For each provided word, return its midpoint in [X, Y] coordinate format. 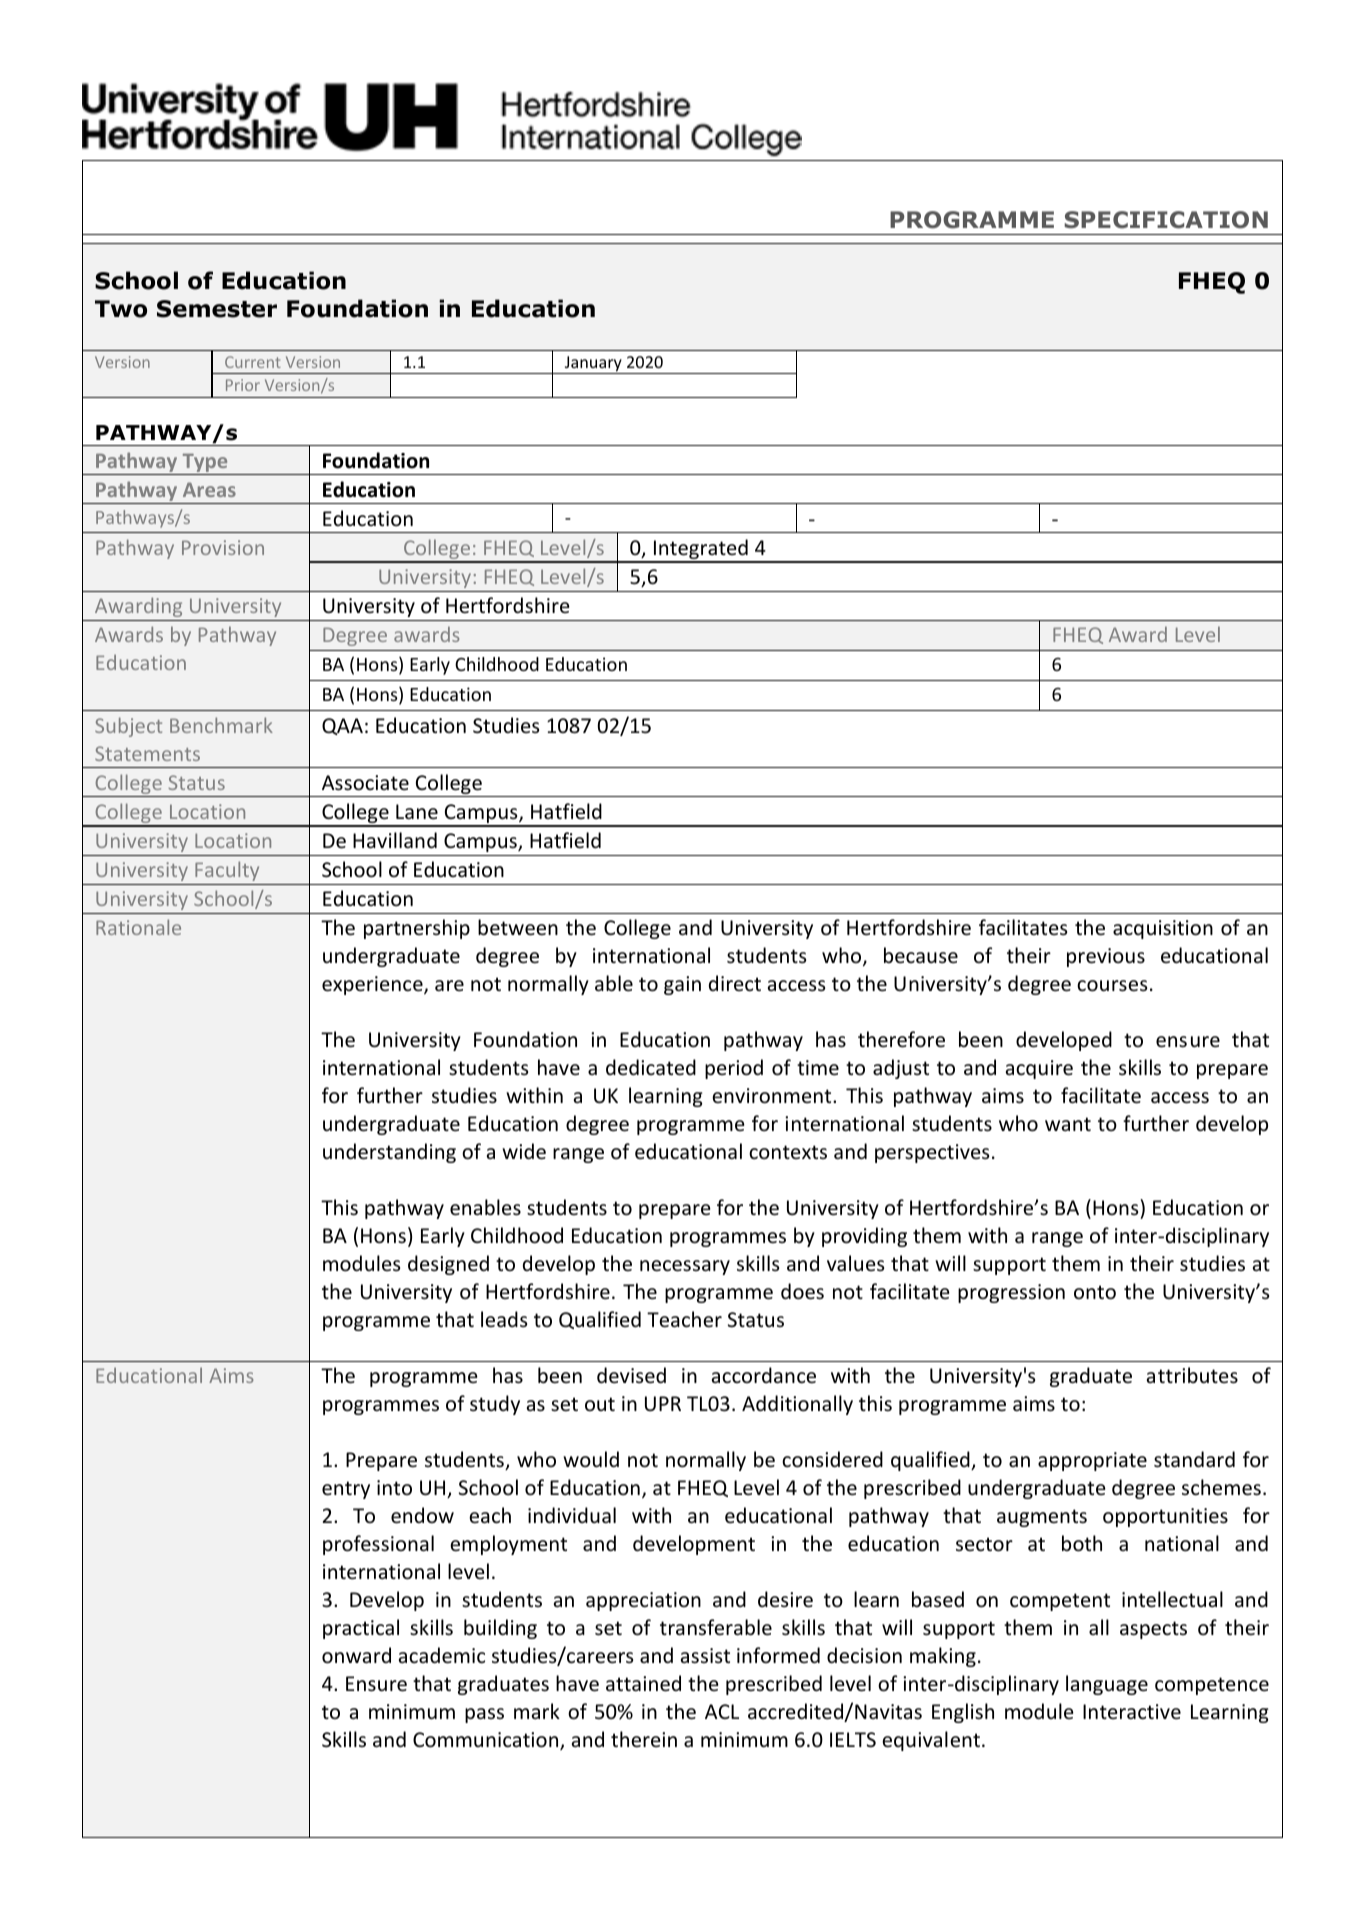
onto [1095, 1292]
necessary [685, 1267]
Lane [417, 812]
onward [356, 1655]
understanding [389, 1153]
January [593, 365]
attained [643, 1683]
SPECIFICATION [1166, 220]
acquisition [1163, 929]
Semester [217, 309]
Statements [147, 753]
